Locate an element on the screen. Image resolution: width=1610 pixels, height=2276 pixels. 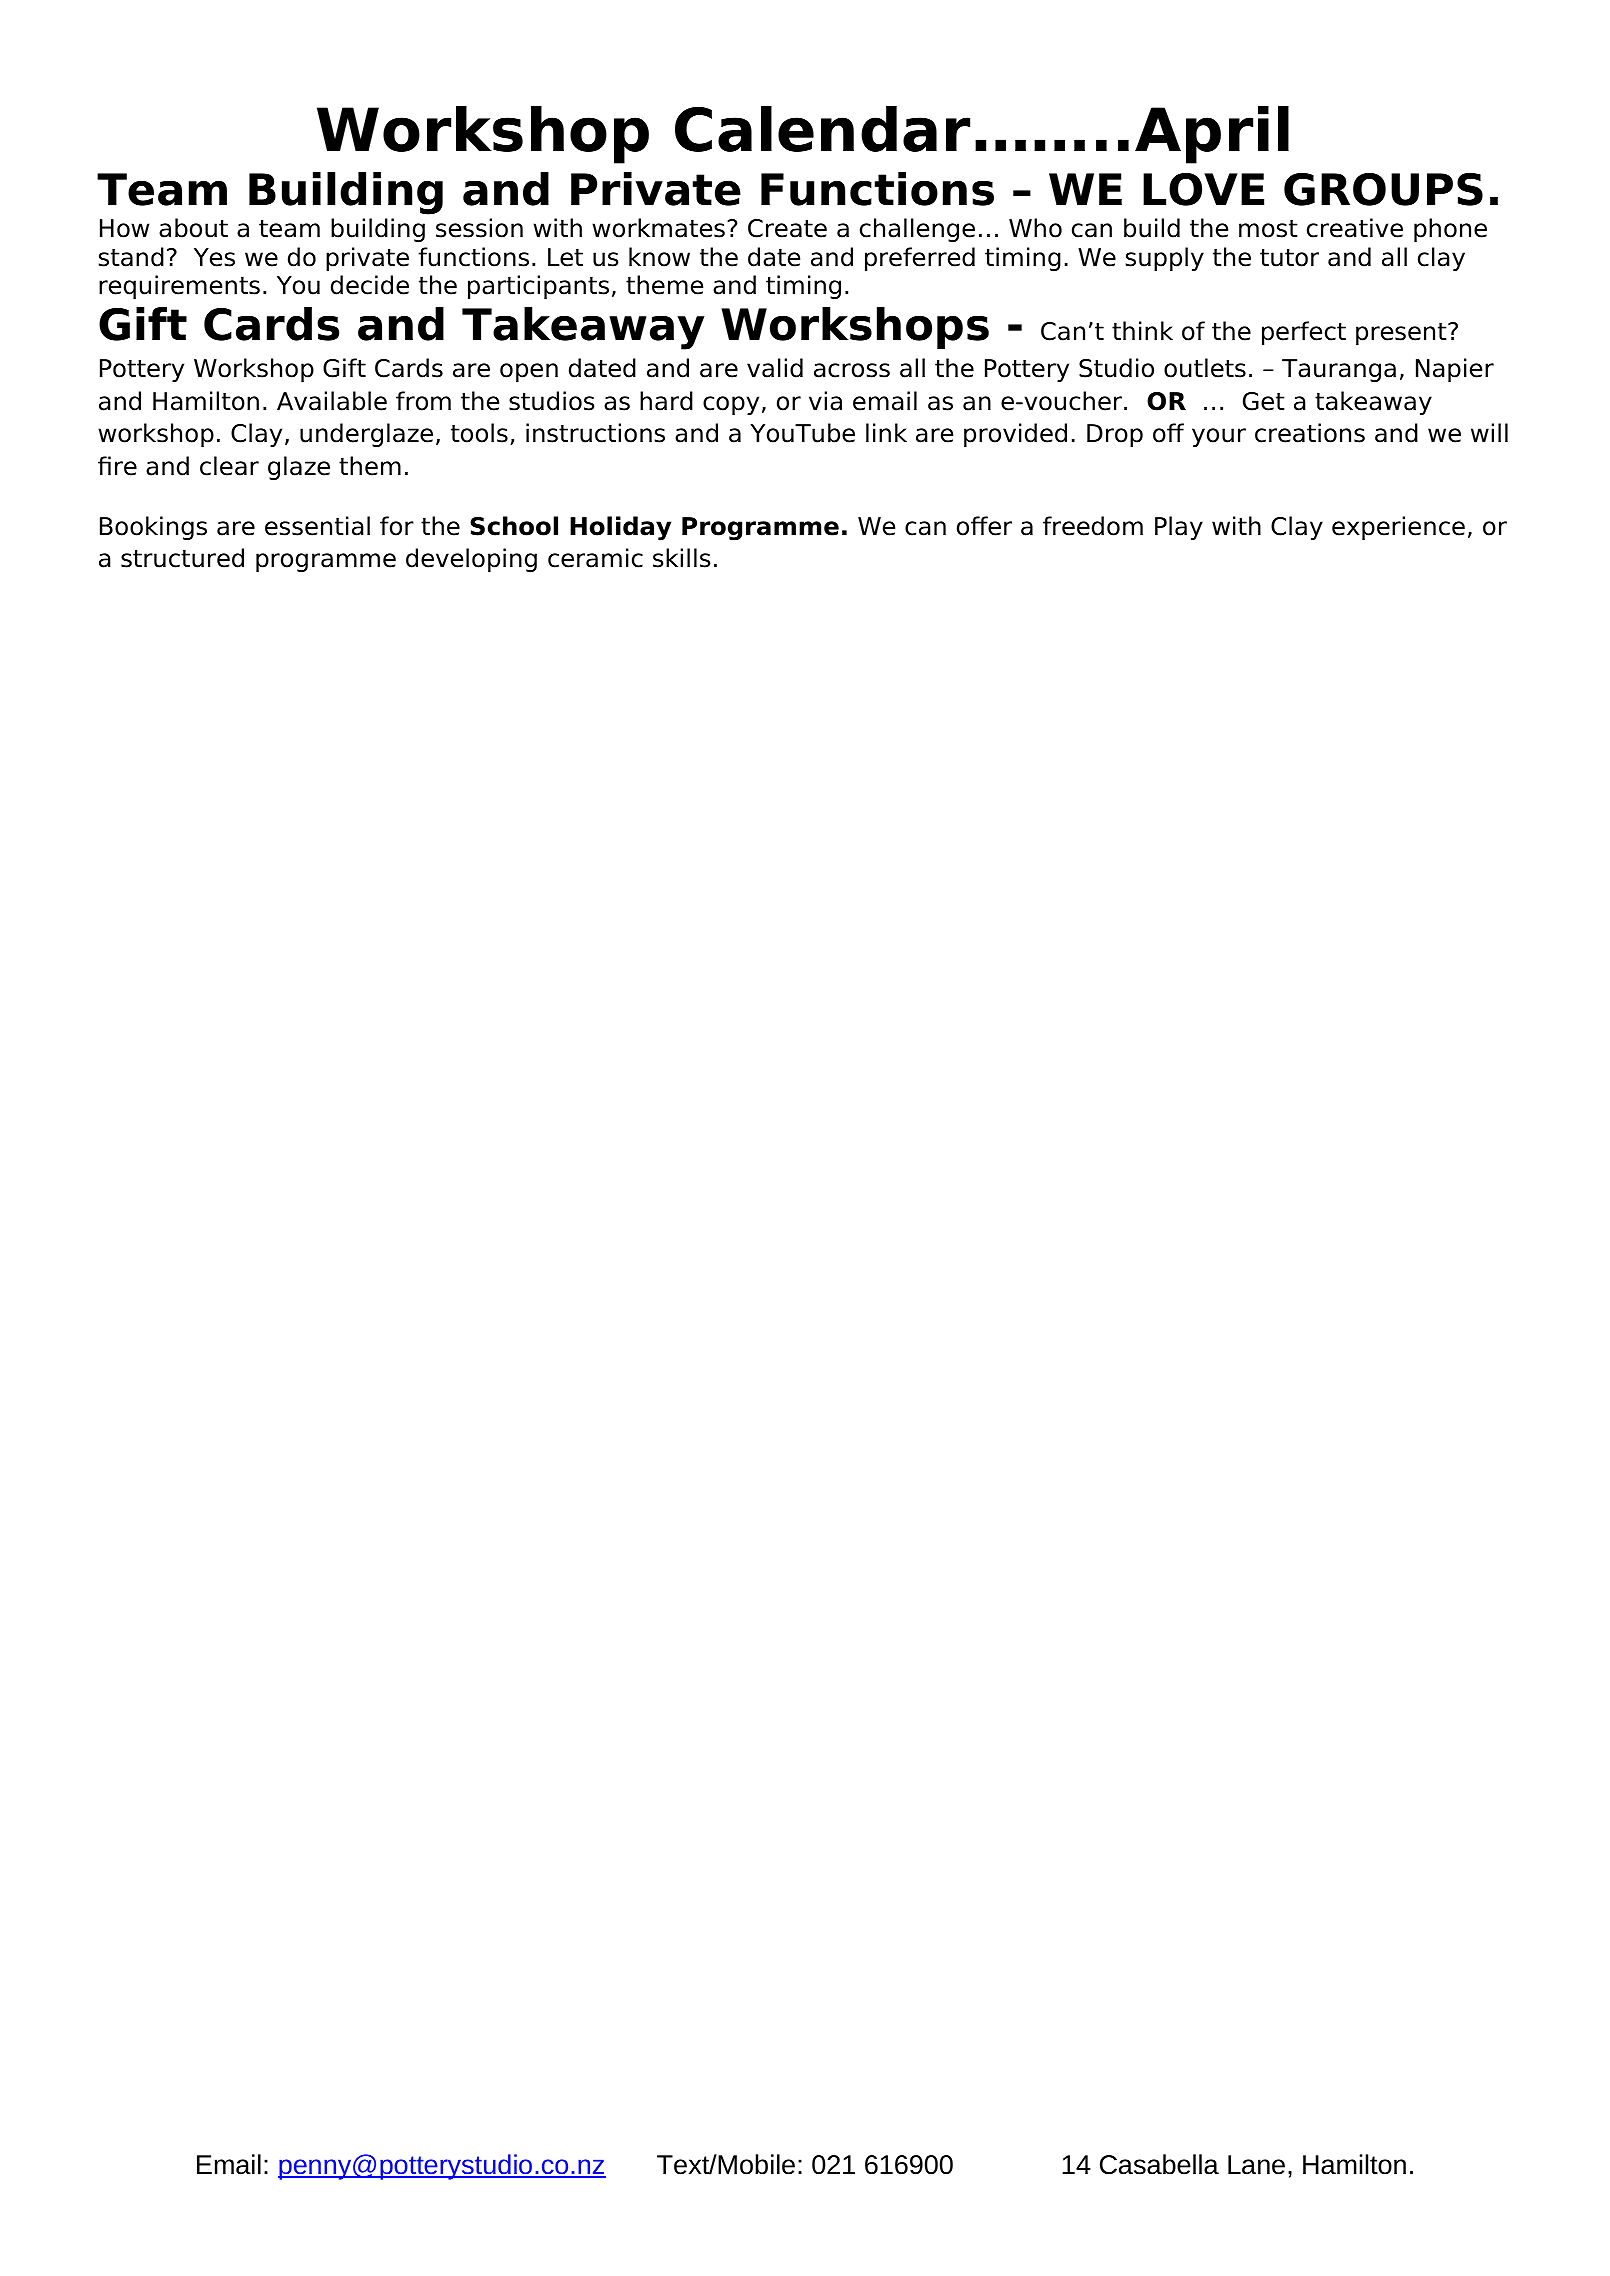
developing is located at coordinates (471, 560).
